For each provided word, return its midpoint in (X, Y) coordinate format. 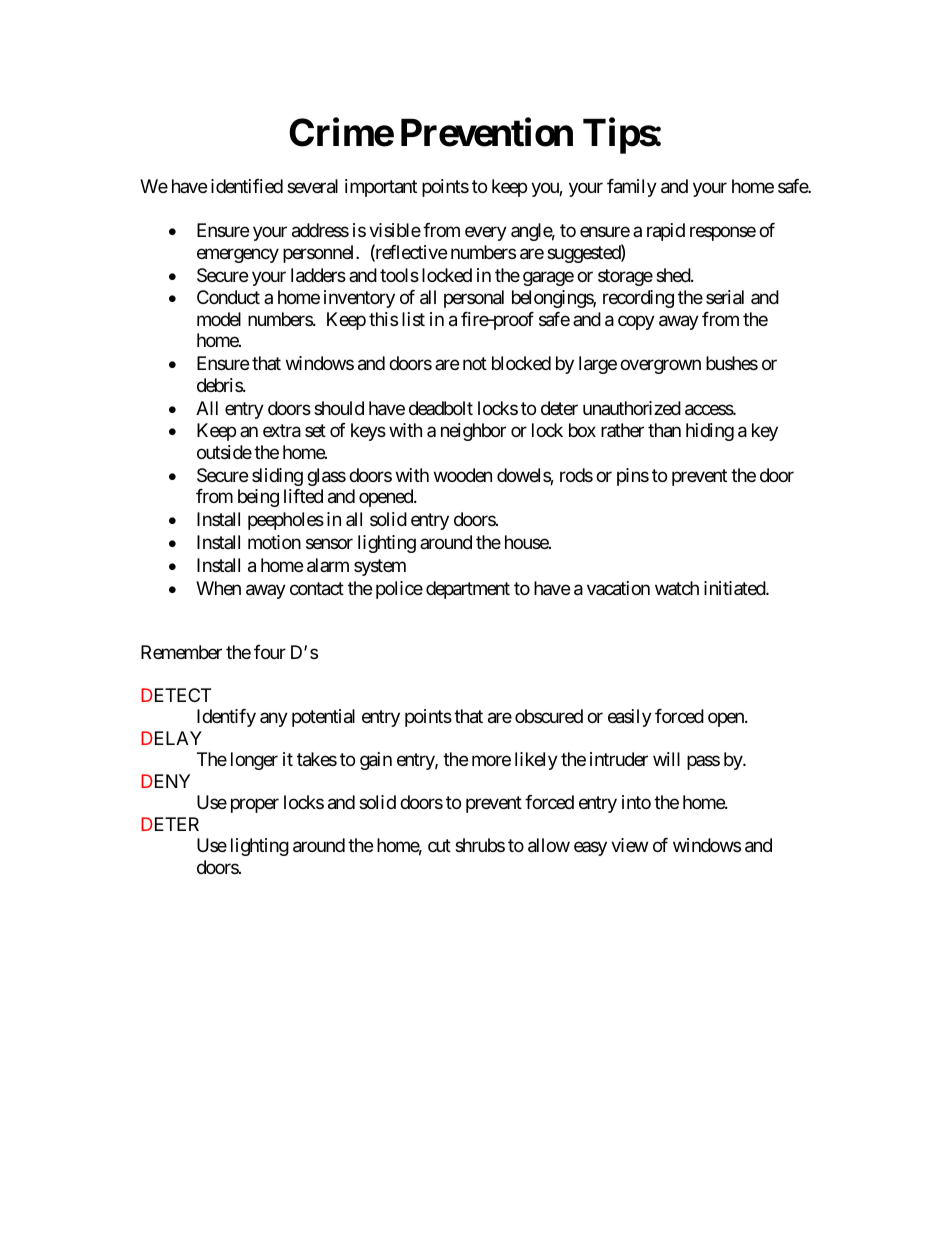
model (219, 319)
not (475, 363)
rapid (666, 232)
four (270, 652)
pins (633, 477)
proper (255, 806)
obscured (549, 716)
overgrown (660, 367)
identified (247, 186)
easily (630, 718)
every (486, 234)
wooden (463, 475)
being (258, 498)
